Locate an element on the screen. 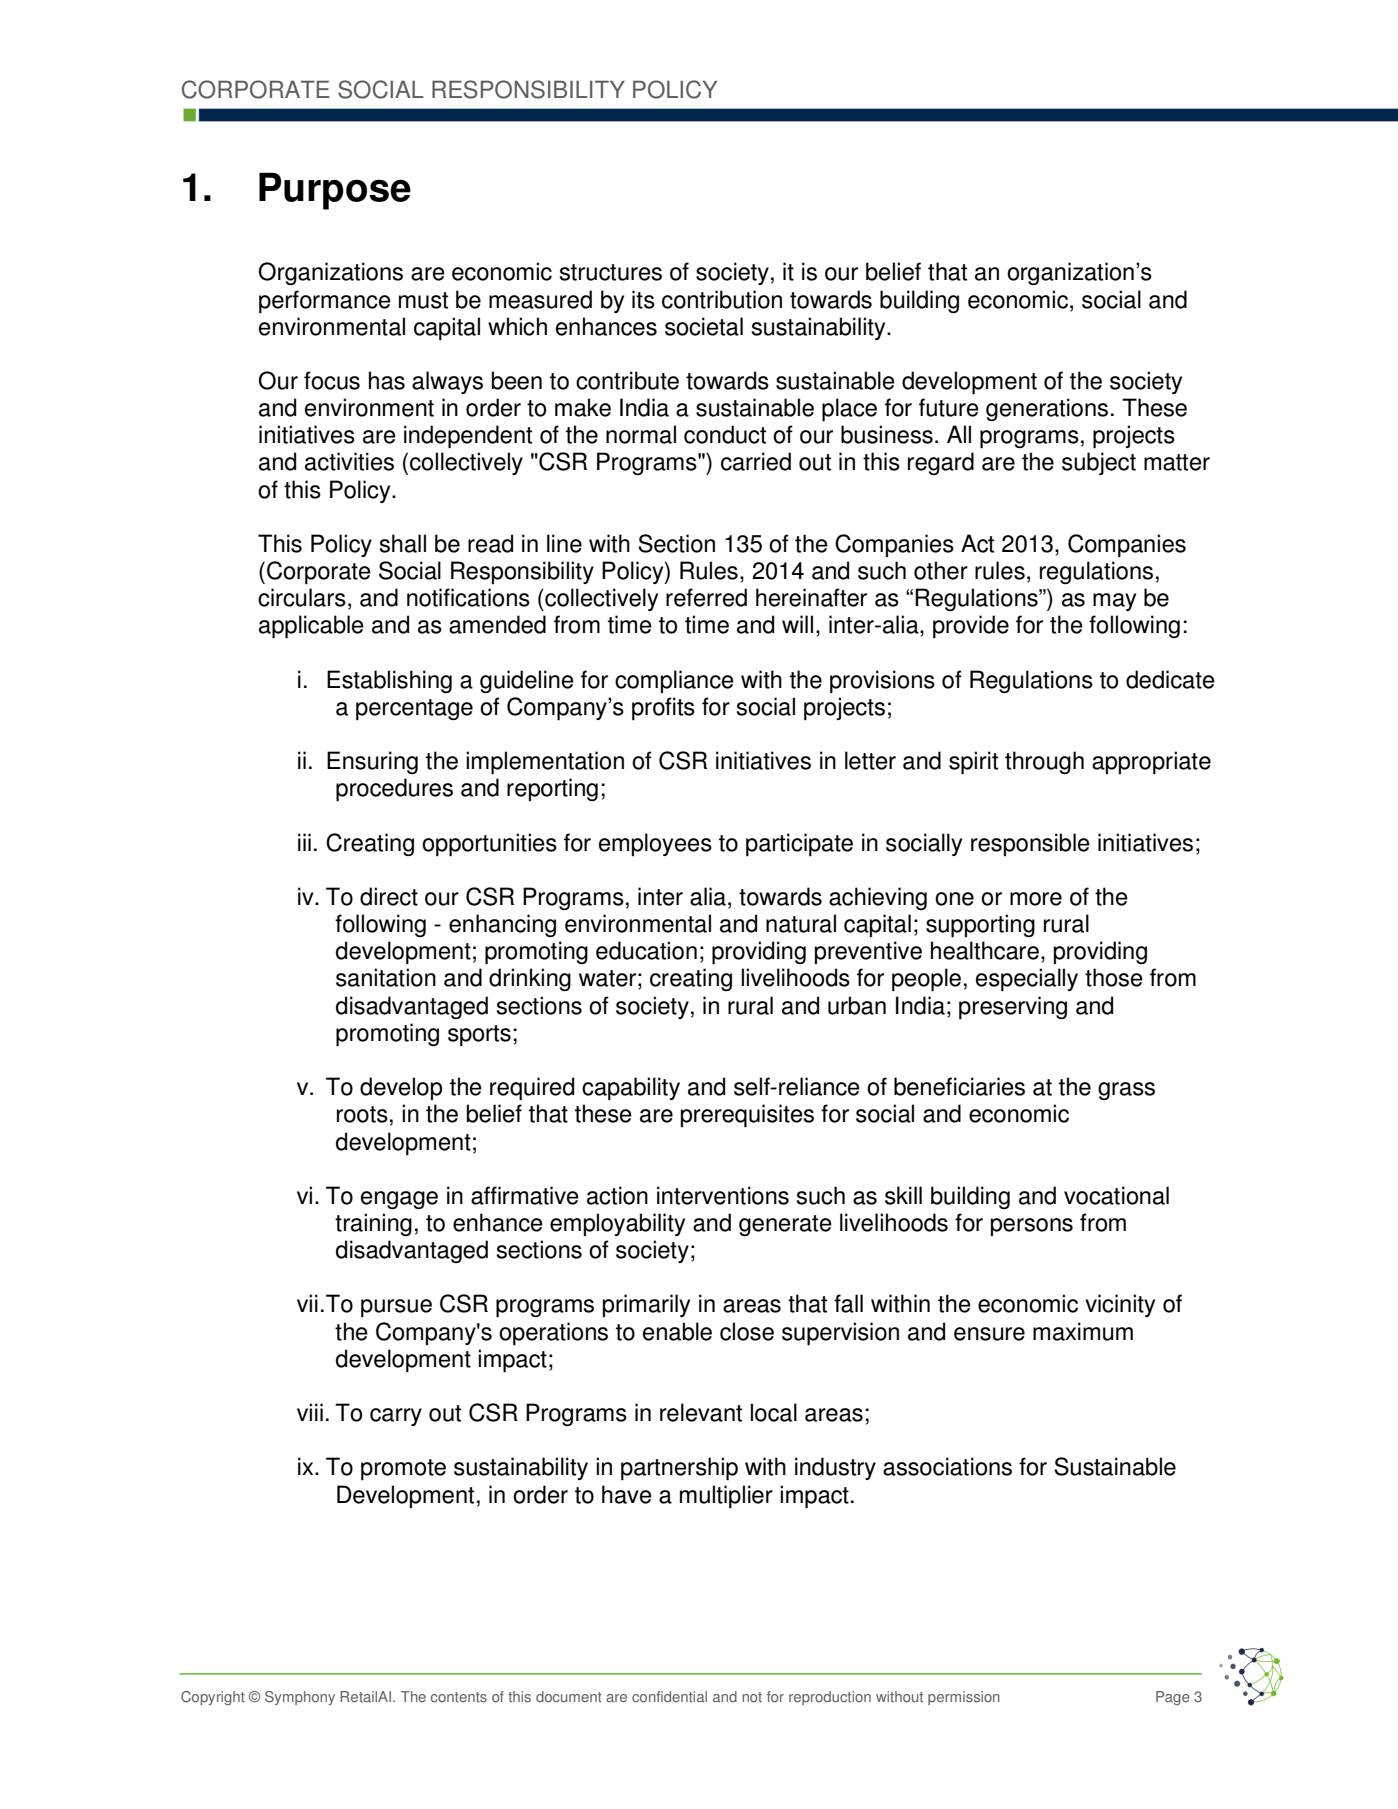  education is located at coordinates (646, 950).
